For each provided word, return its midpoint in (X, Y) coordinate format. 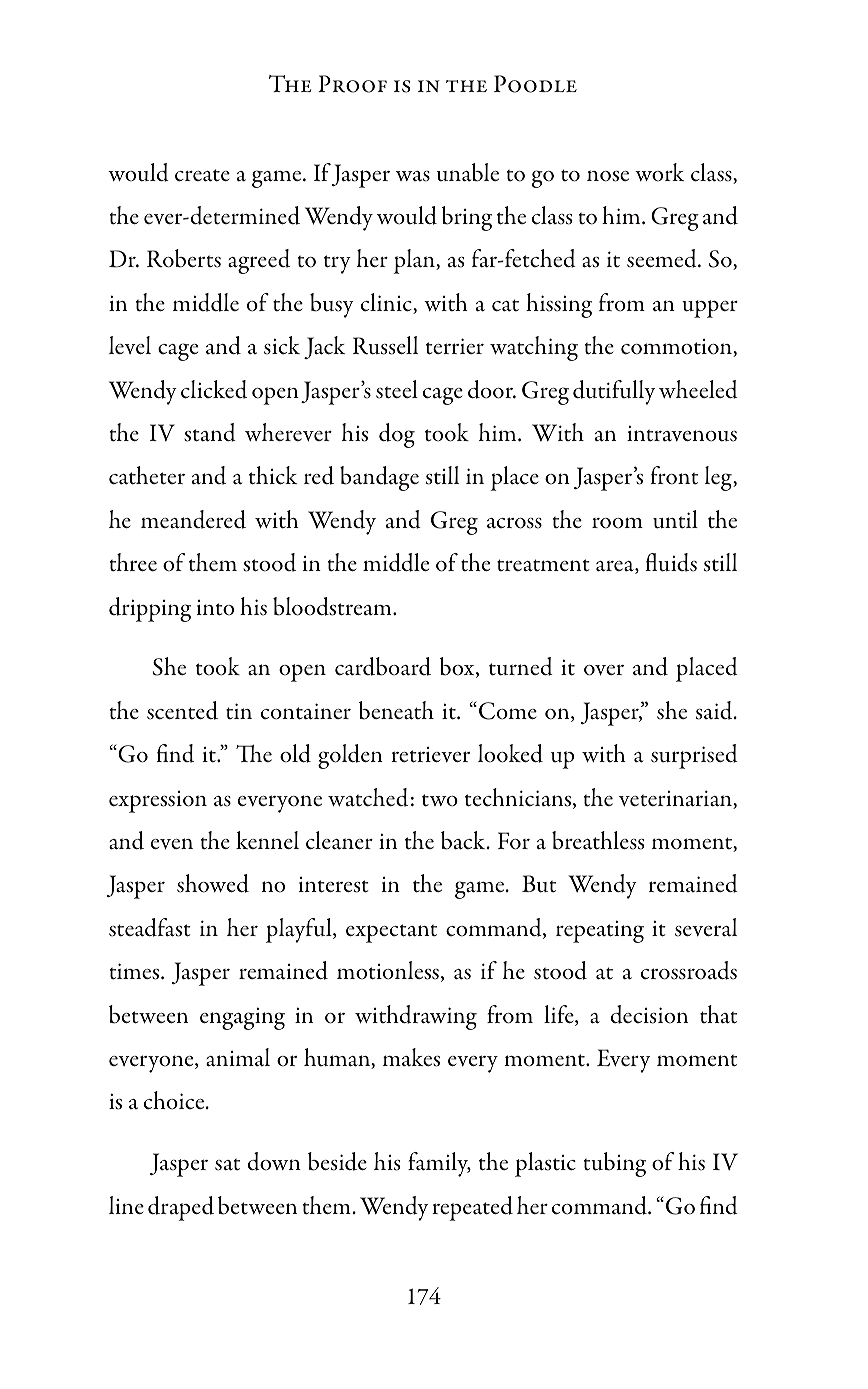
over (604, 670)
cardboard (383, 666)
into (215, 608)
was (413, 176)
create (202, 175)
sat (227, 1165)
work (659, 172)
